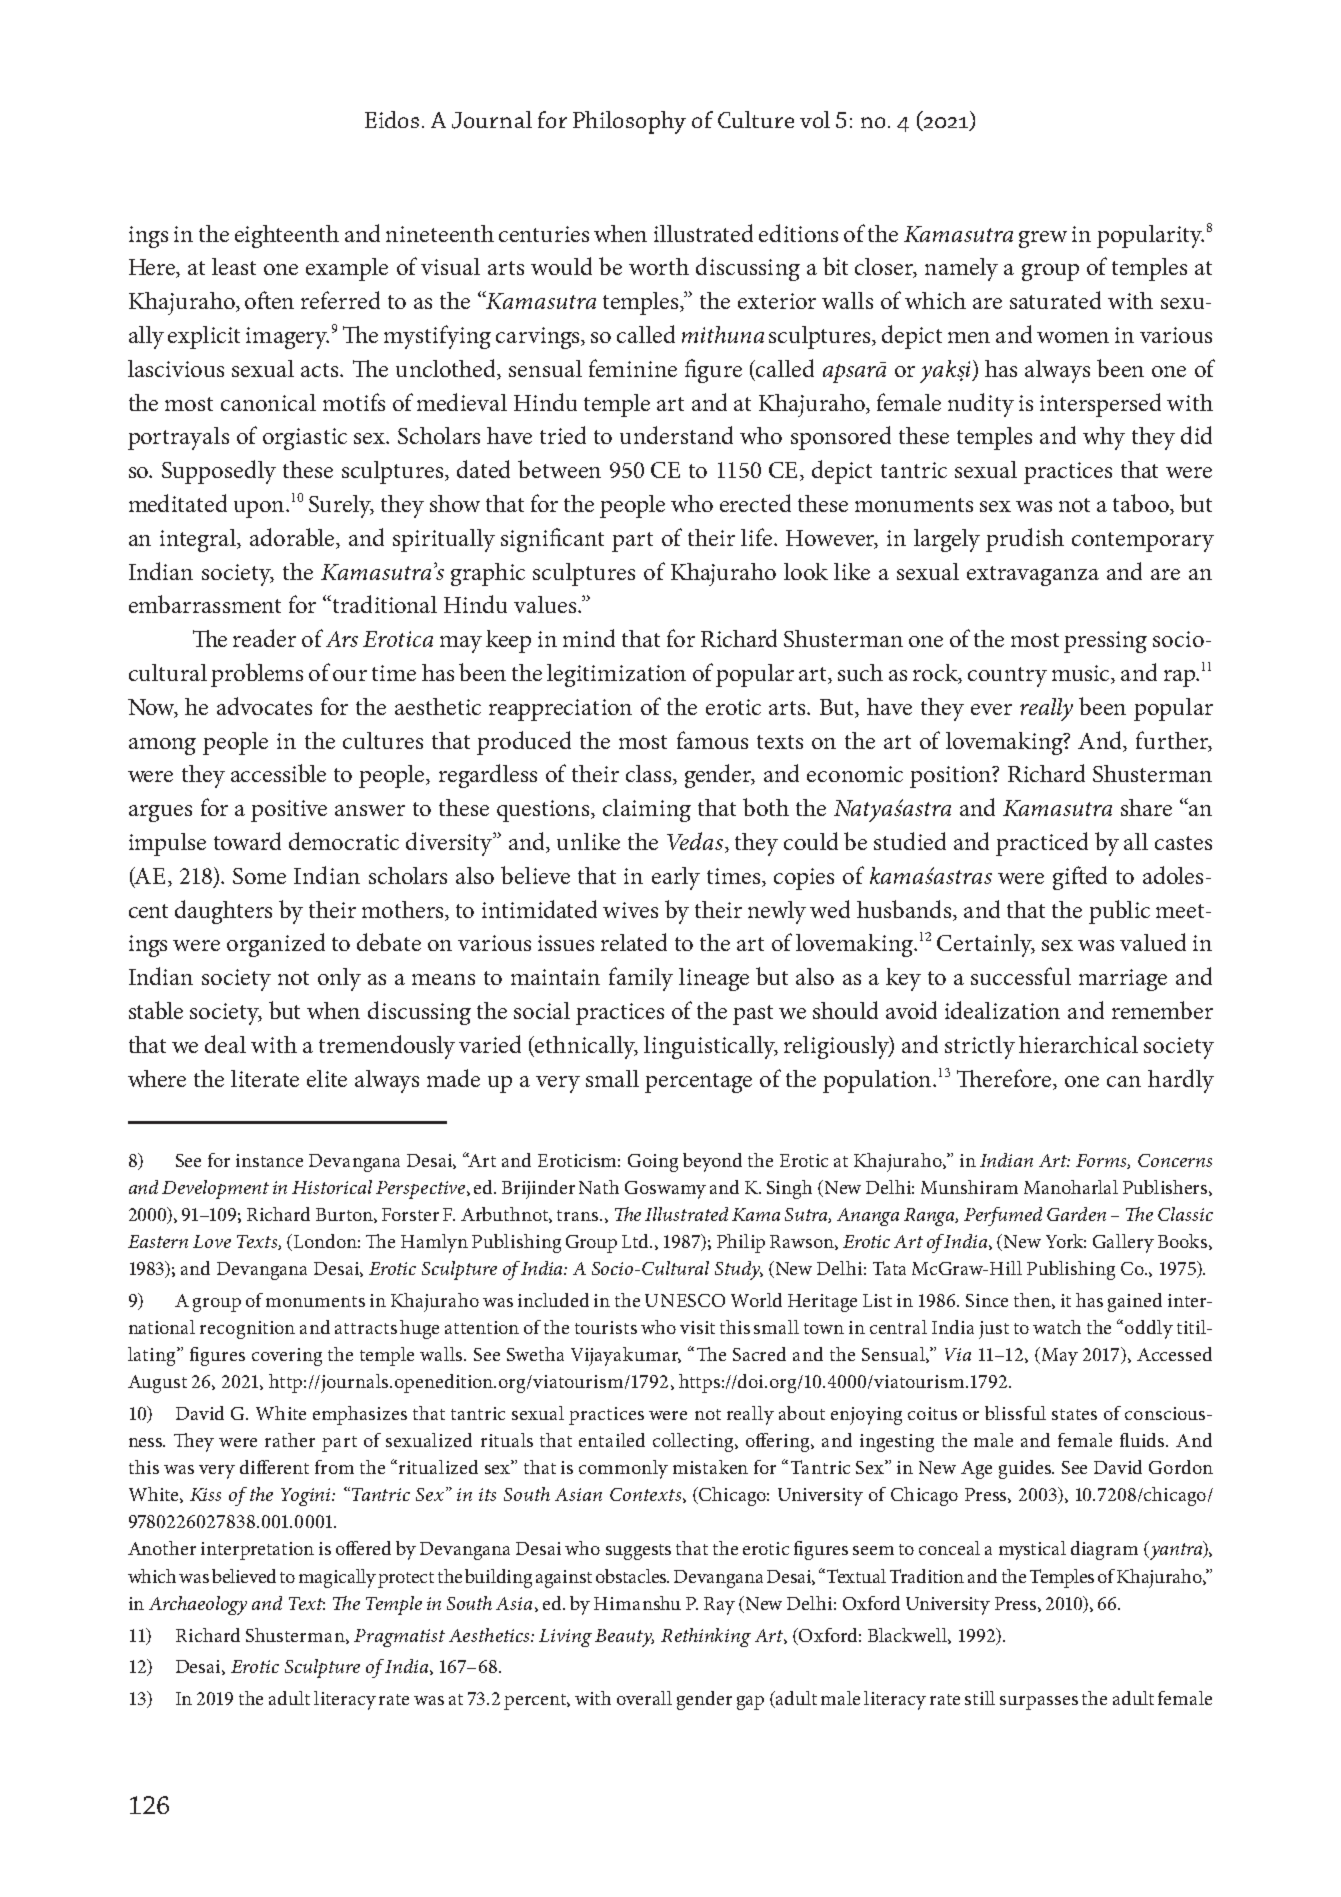 This page has width=1341, height=1897. I want to click on then, so click(1033, 1301).
